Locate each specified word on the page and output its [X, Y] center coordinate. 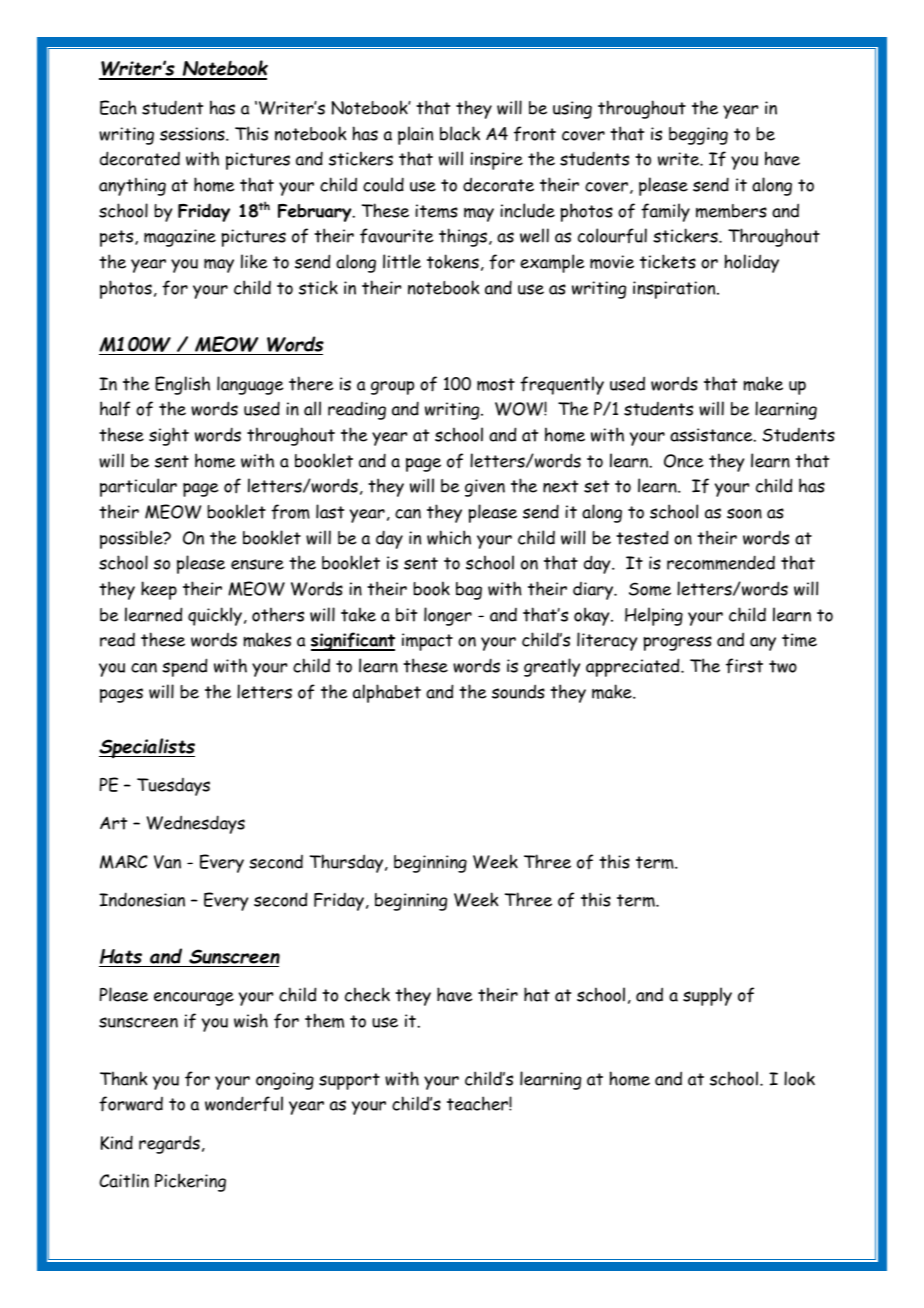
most [496, 384]
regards [169, 1144]
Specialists [147, 748]
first [744, 666]
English [182, 385]
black [460, 133]
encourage [194, 999]
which [449, 537]
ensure [257, 564]
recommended [721, 562]
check [367, 994]
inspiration [675, 290]
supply [707, 996]
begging [698, 136]
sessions [193, 134]
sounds [518, 691]
